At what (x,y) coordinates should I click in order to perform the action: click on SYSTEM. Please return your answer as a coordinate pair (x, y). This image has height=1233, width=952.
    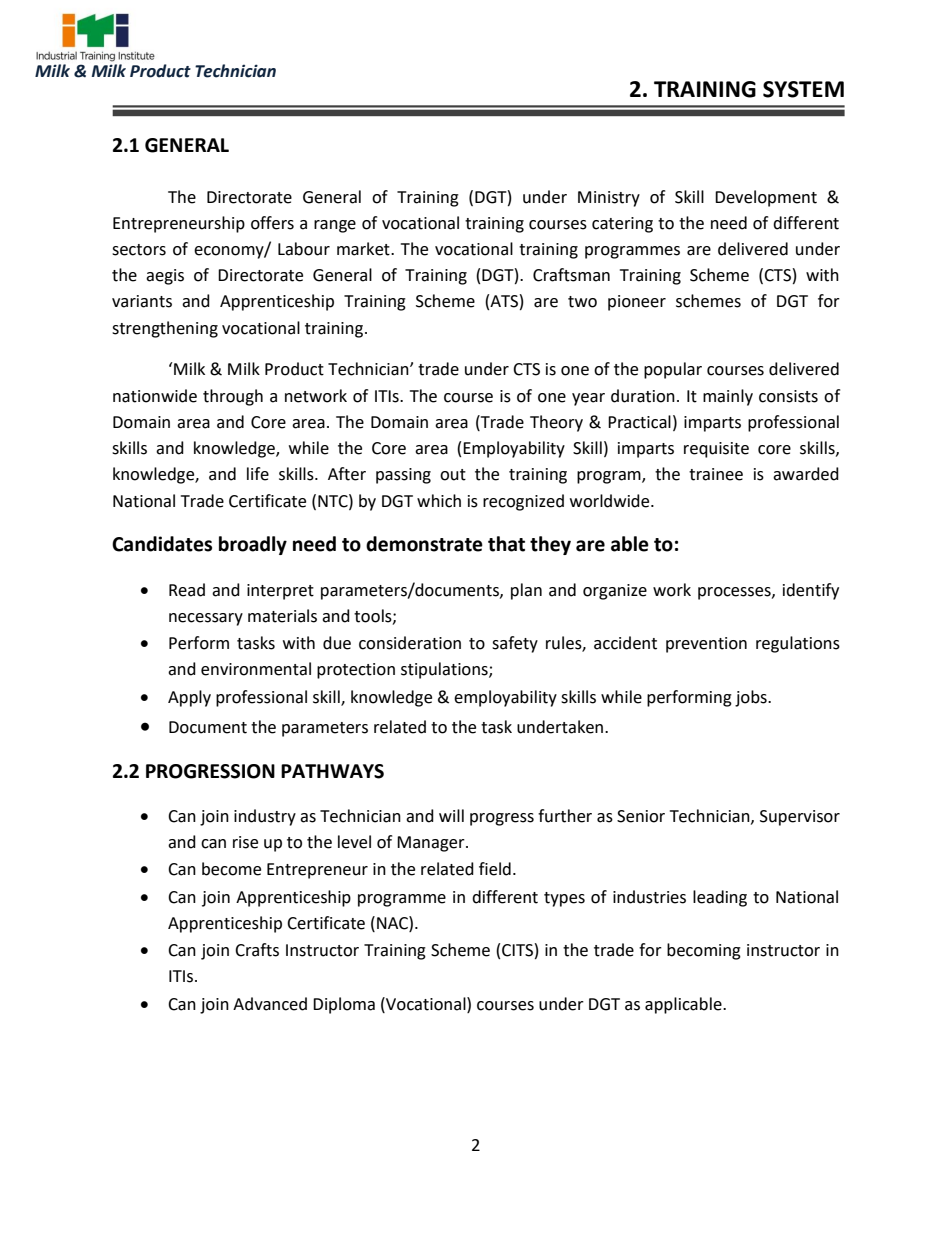
    Looking at the image, I should click on (803, 89).
